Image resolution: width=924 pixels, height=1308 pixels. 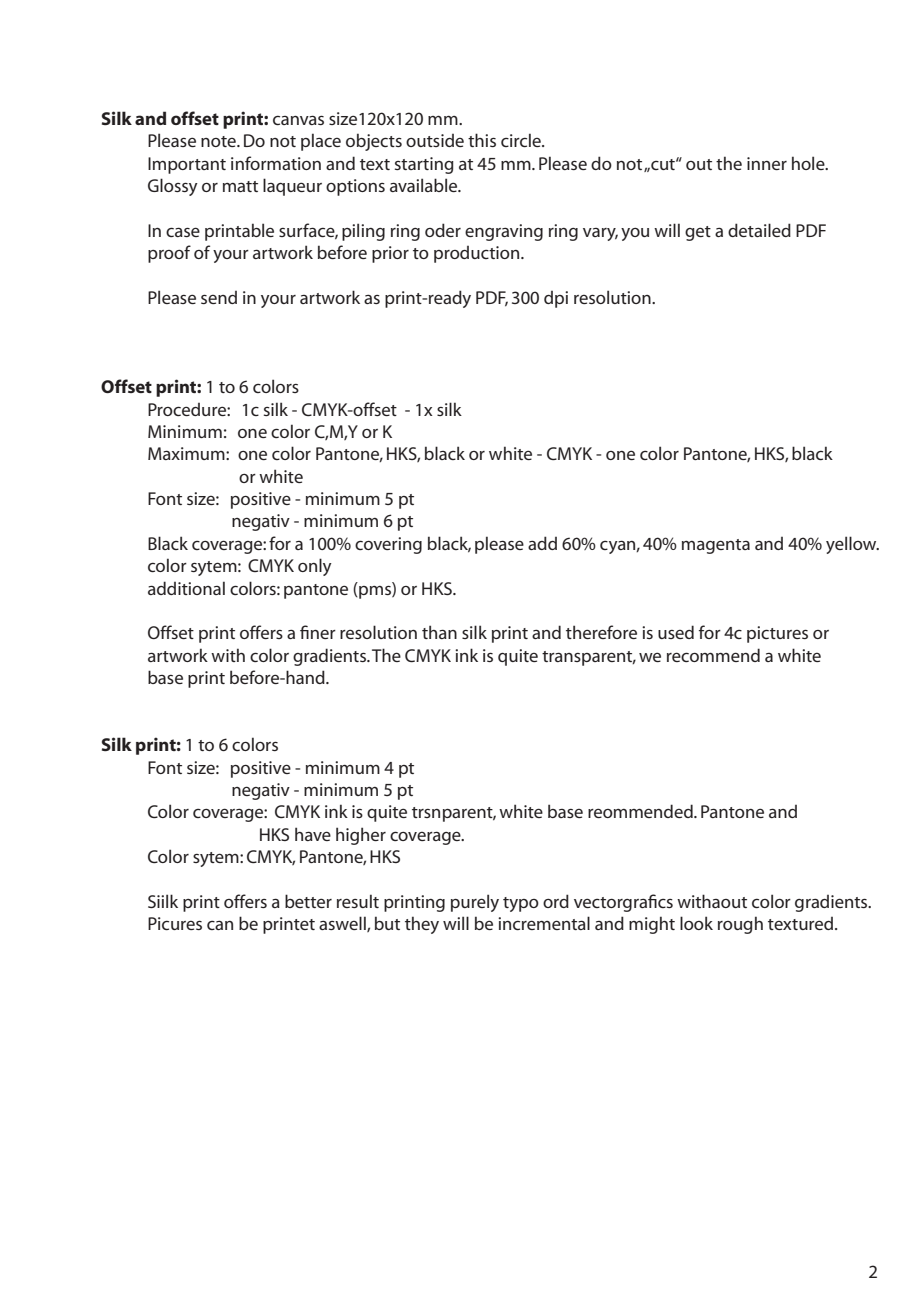 I want to click on information, so click(x=276, y=163).
